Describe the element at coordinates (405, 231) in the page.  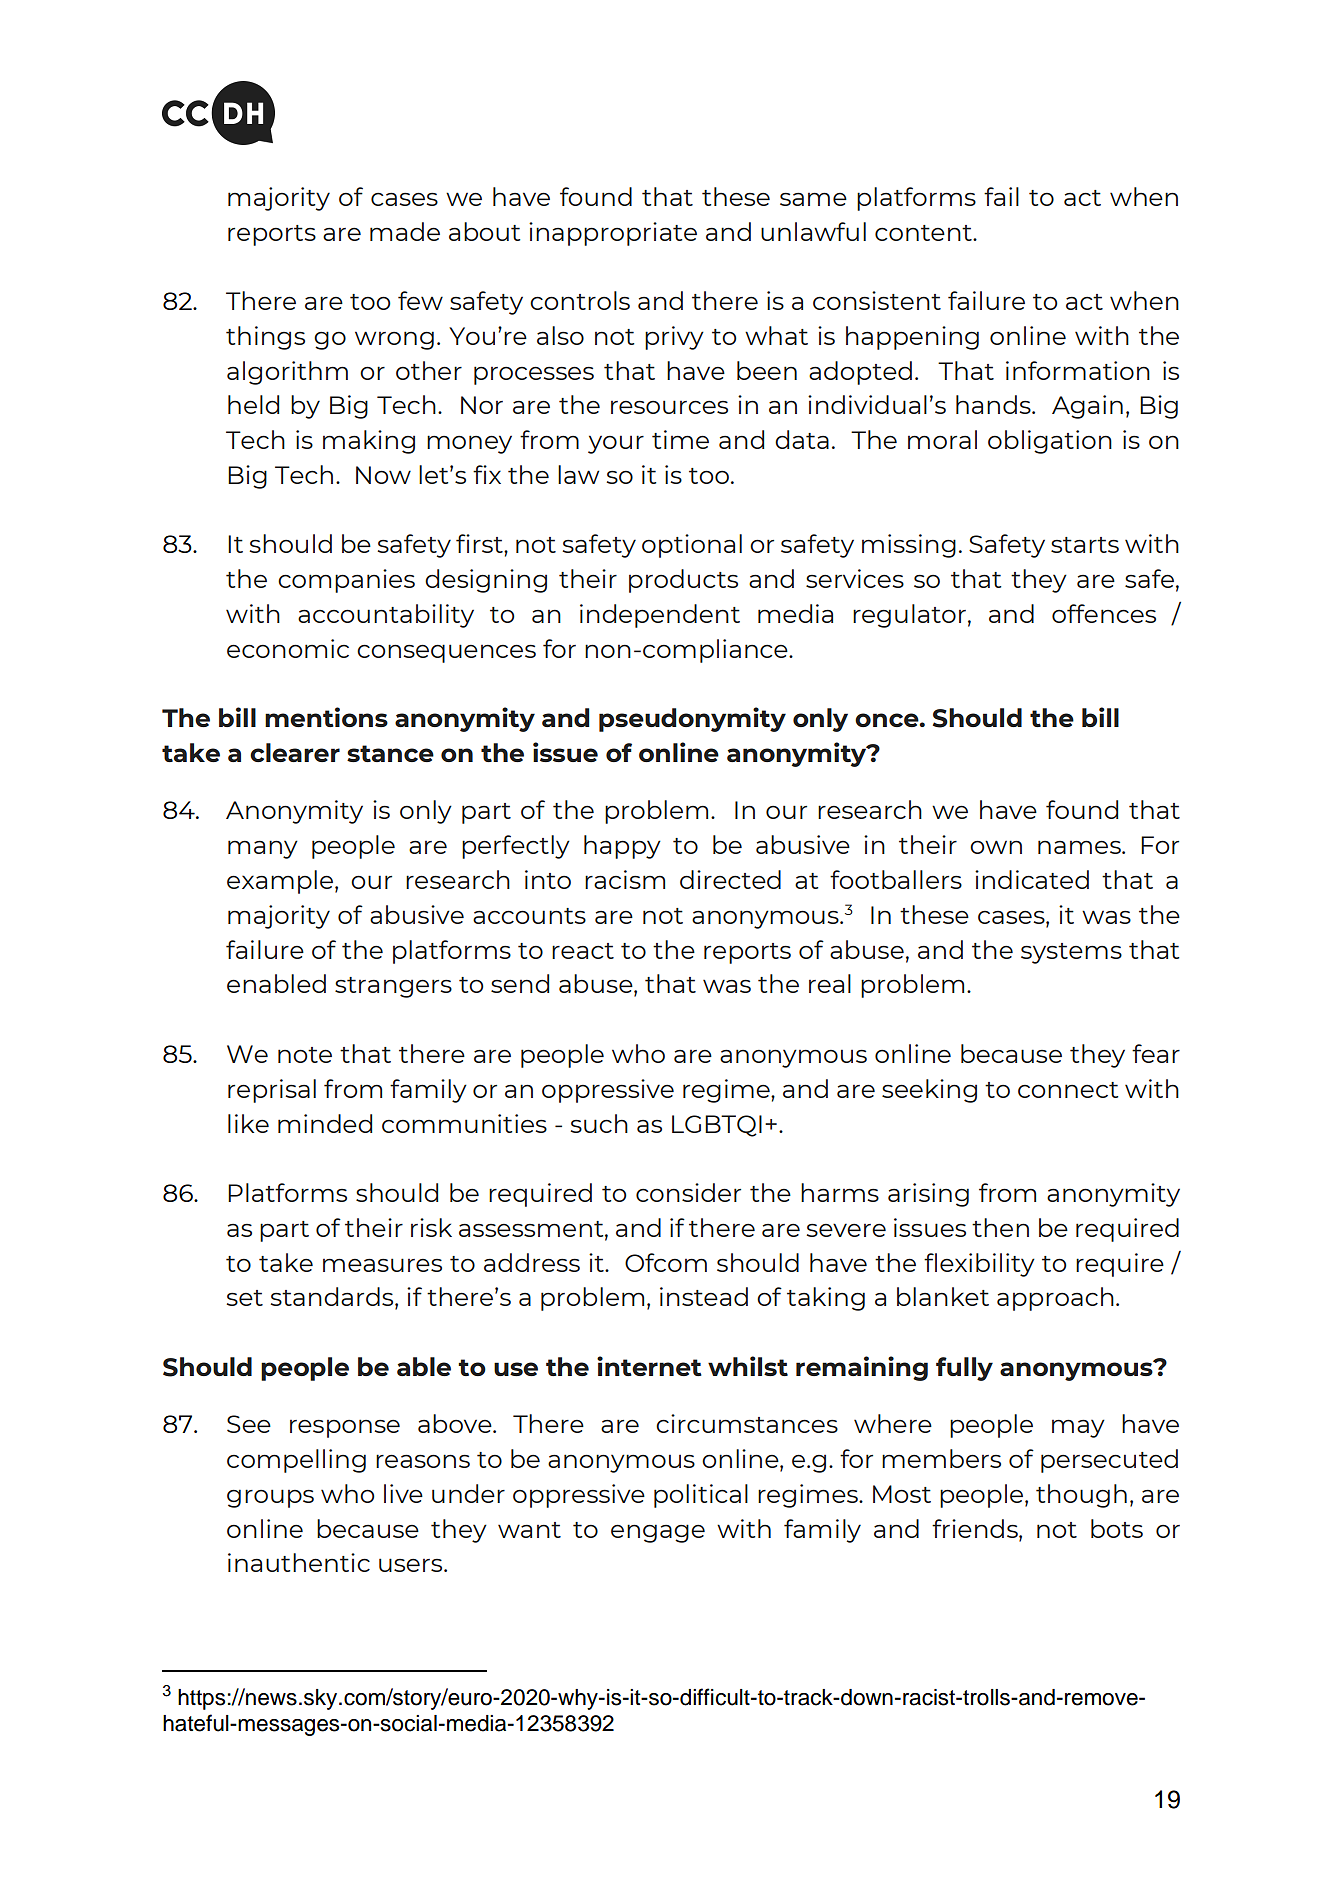
I see `made` at that location.
